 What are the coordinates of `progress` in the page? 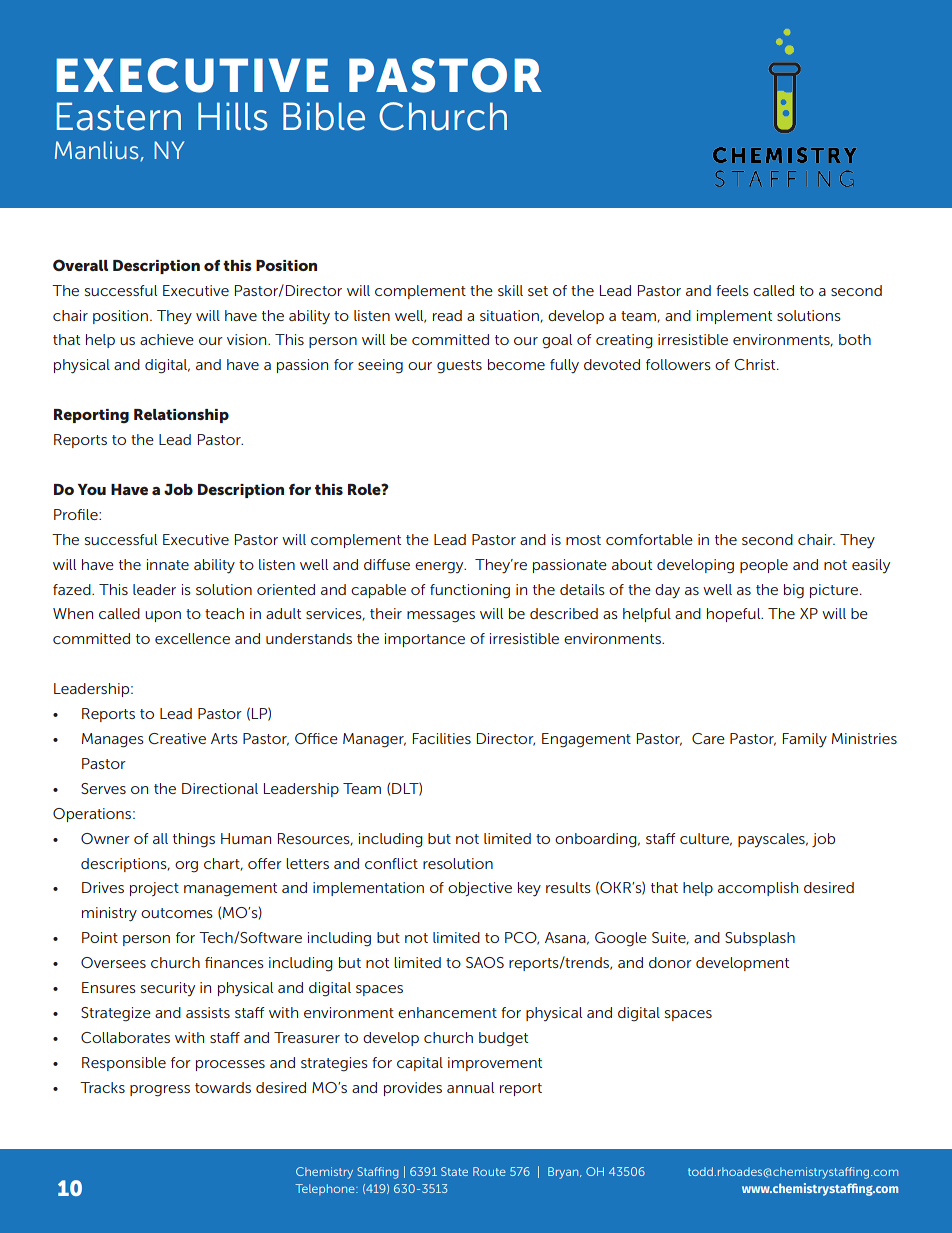 It's located at (160, 1091).
